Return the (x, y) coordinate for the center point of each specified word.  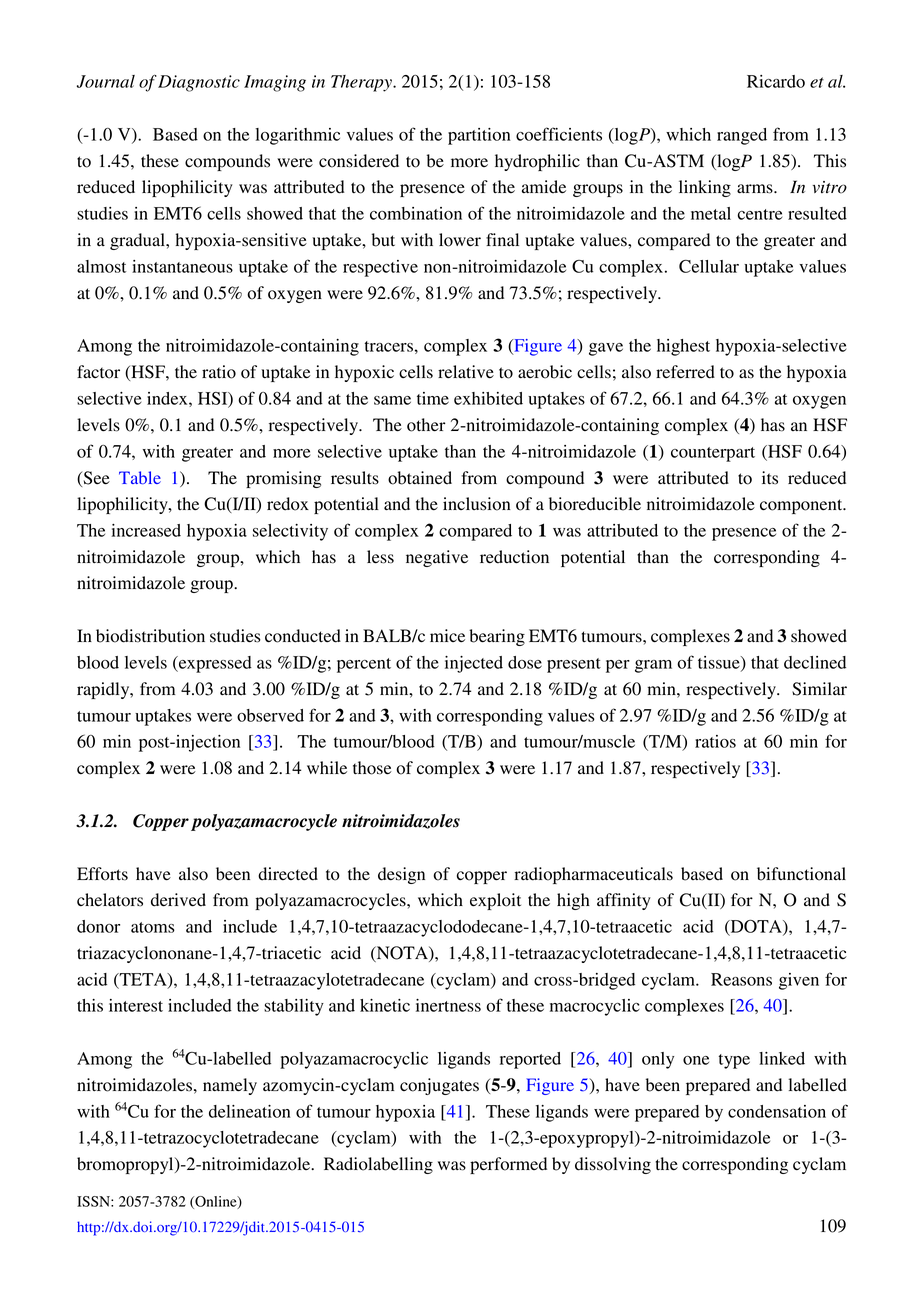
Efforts (102, 874)
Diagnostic (199, 83)
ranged (742, 136)
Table (140, 477)
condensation (777, 1111)
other (426, 425)
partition (479, 136)
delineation (250, 1111)
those (372, 768)
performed (508, 1165)
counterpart (713, 454)
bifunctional (801, 874)
